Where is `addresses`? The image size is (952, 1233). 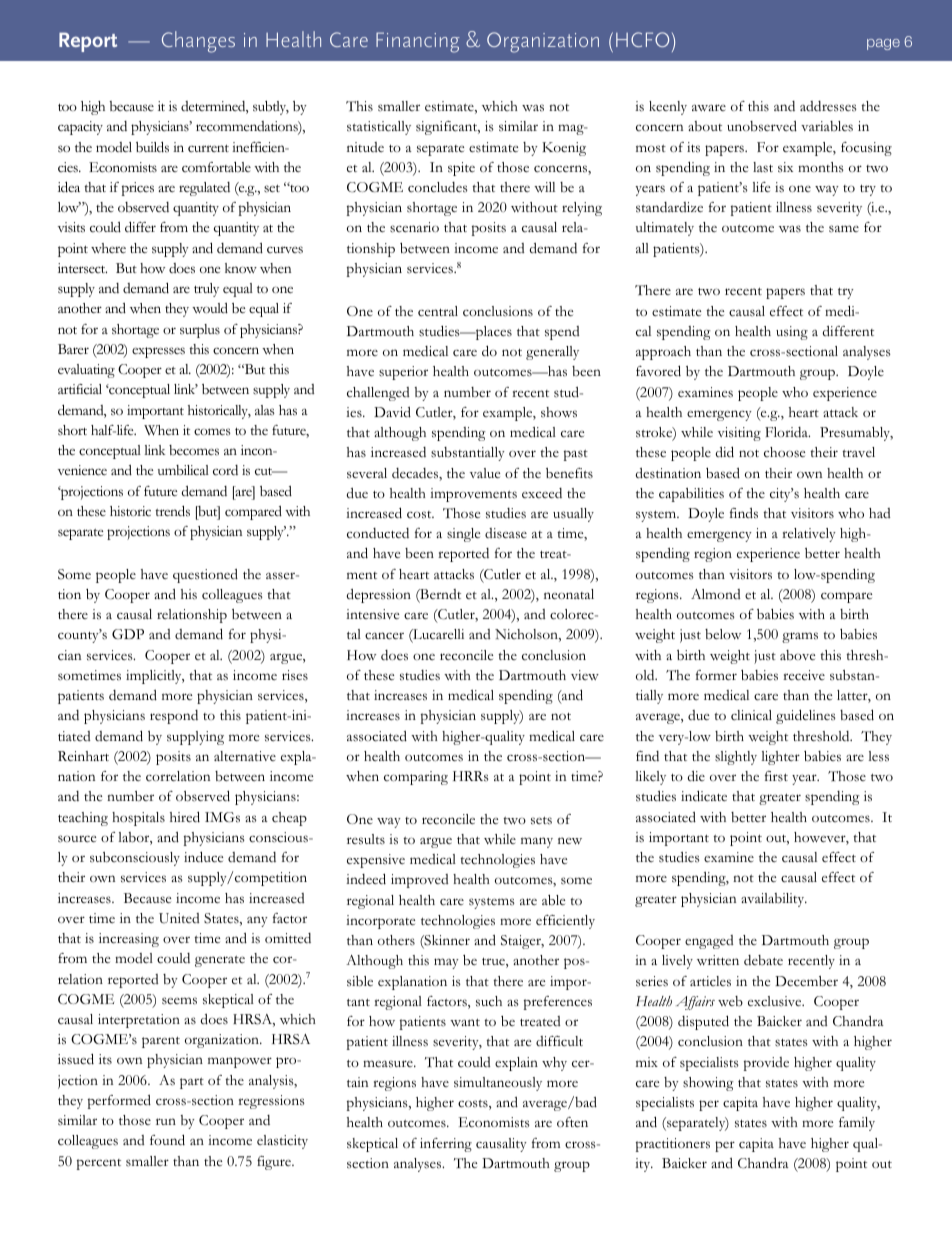 addresses is located at coordinates (828, 106).
